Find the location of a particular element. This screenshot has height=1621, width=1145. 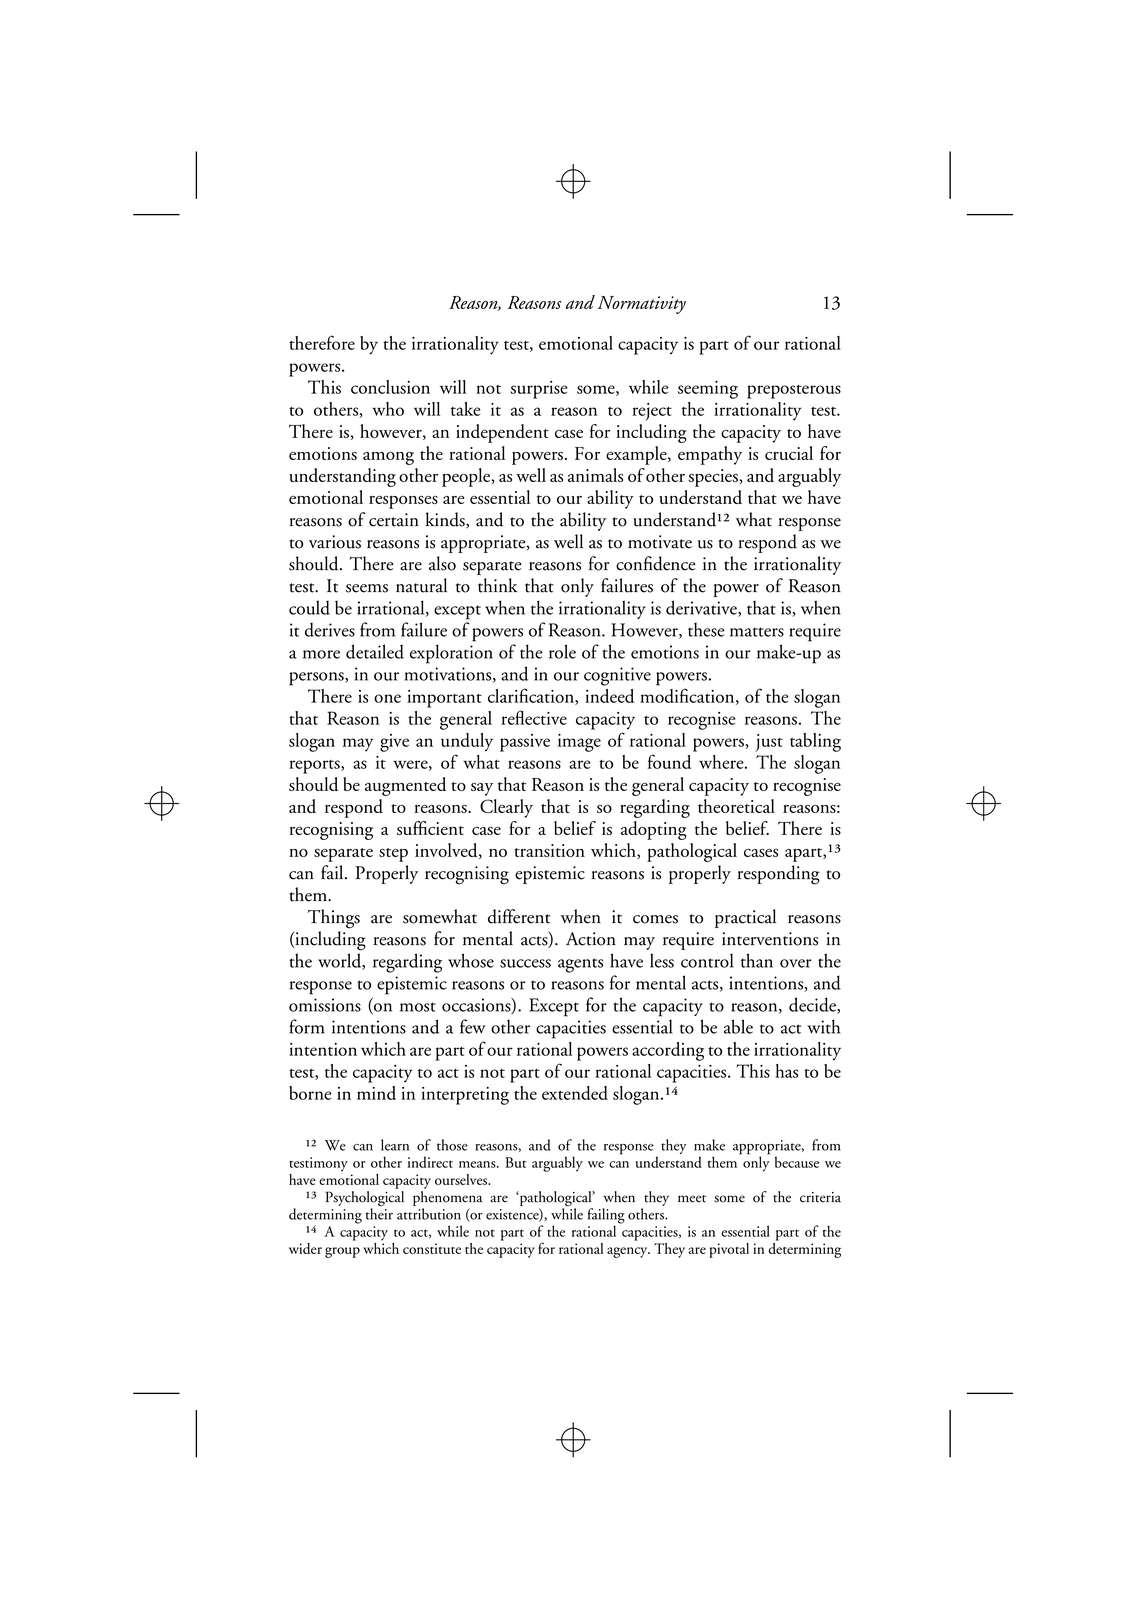

matters is located at coordinates (757, 632).
